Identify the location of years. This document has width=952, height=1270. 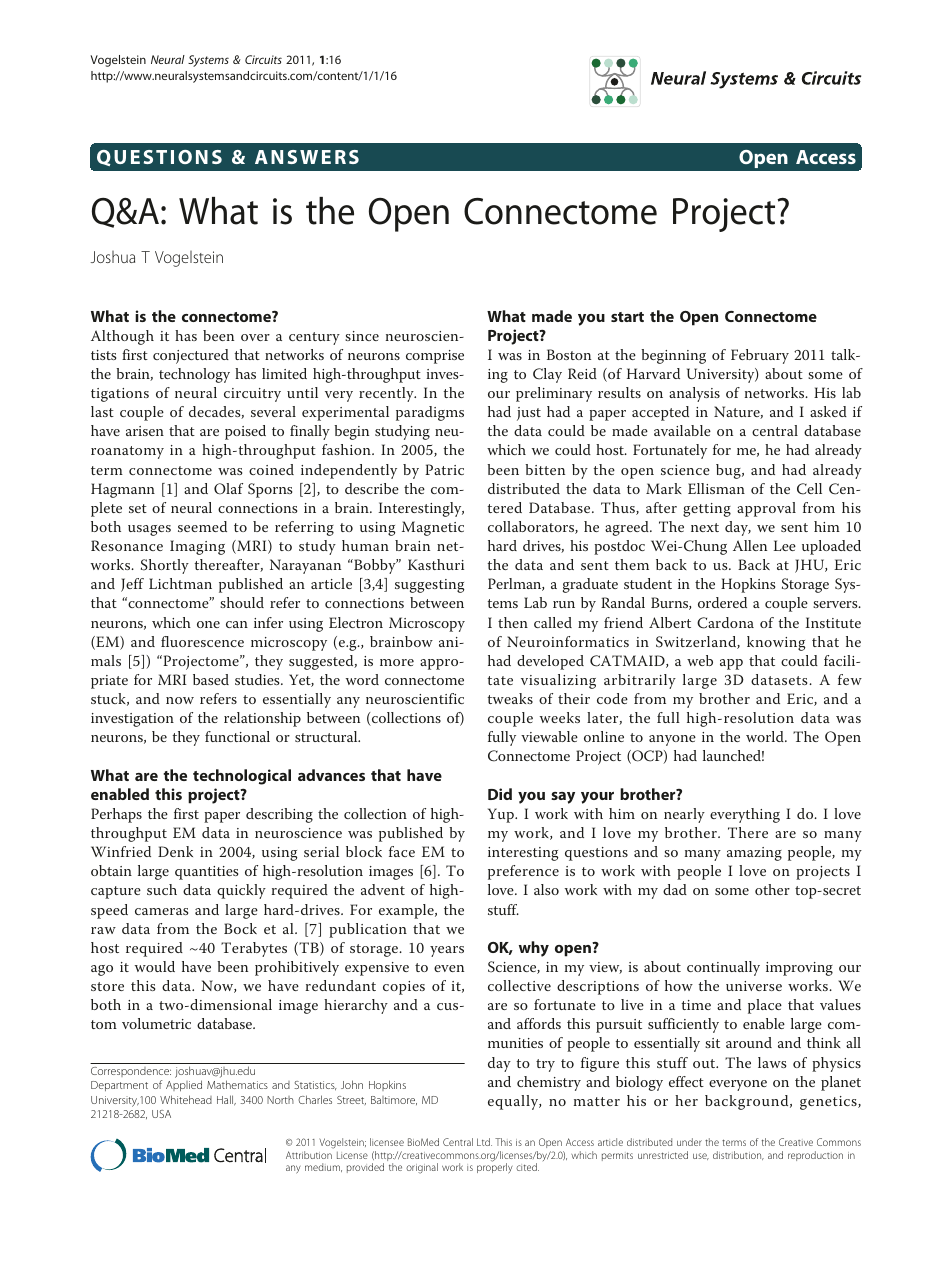
(447, 951).
